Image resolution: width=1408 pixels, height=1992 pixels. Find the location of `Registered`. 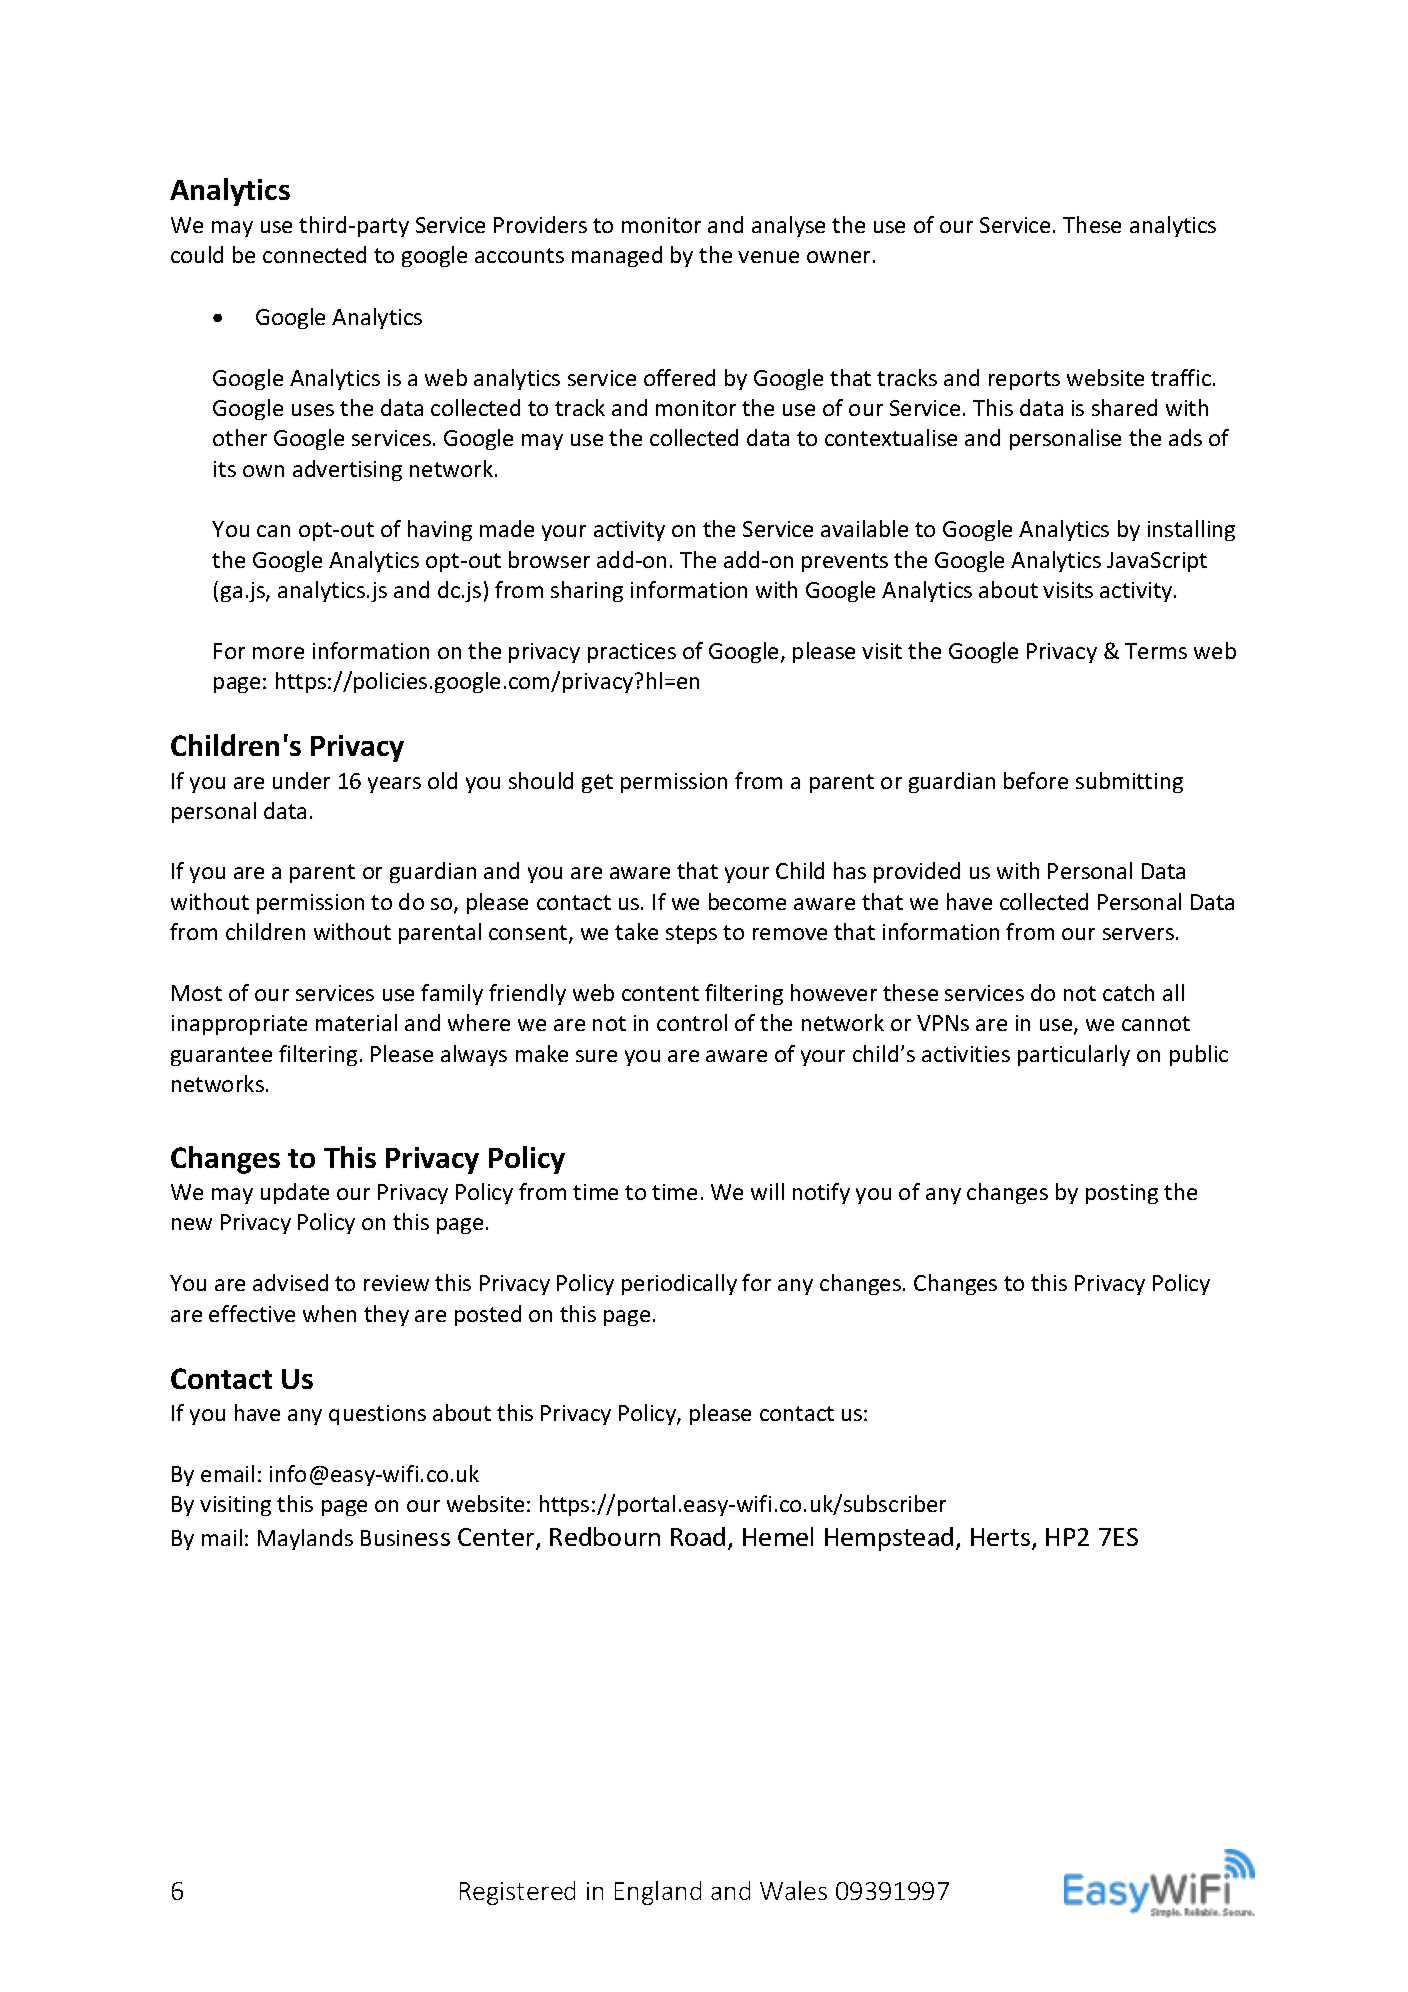

Registered is located at coordinates (517, 1893).
